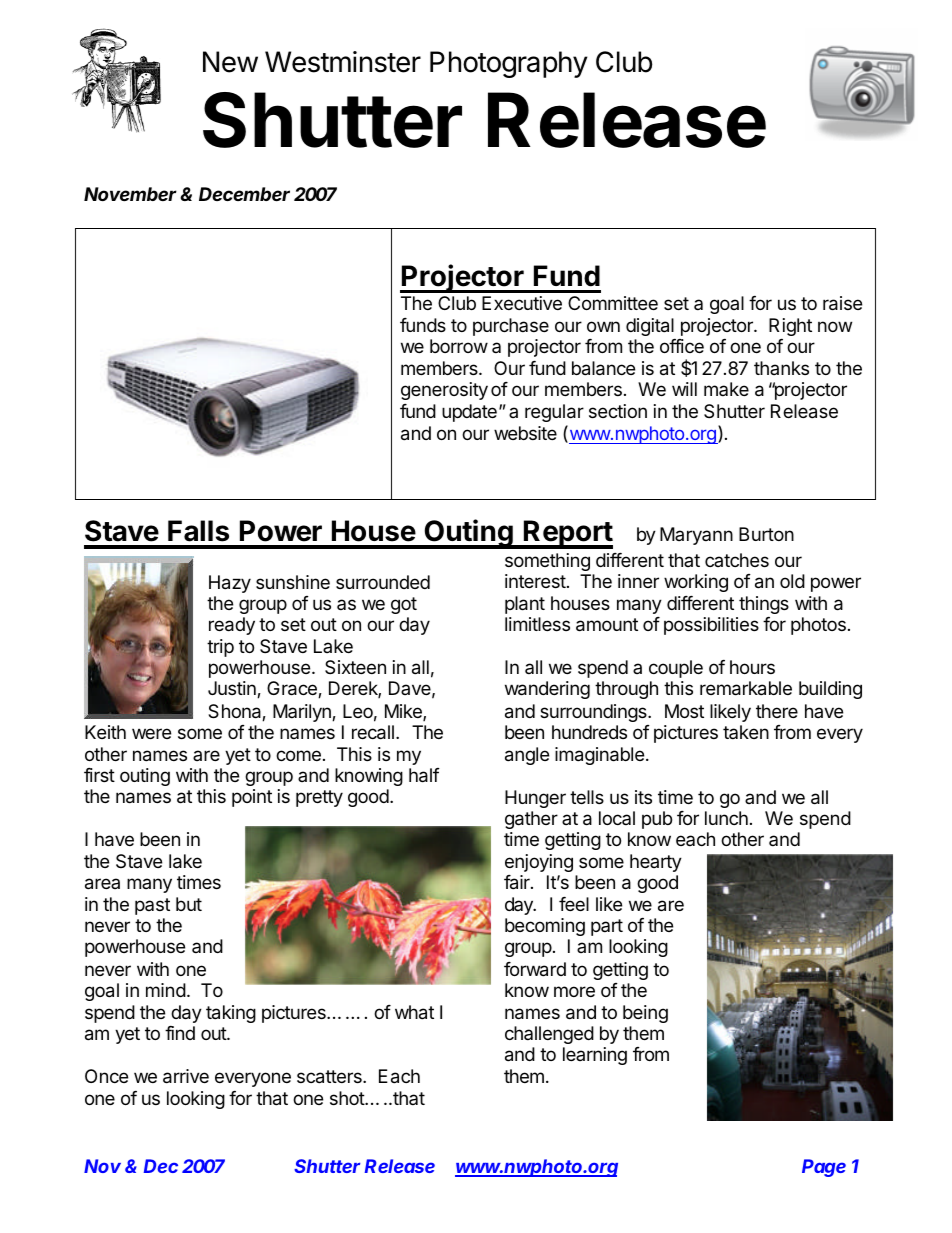  I want to click on New, so click(230, 62).
